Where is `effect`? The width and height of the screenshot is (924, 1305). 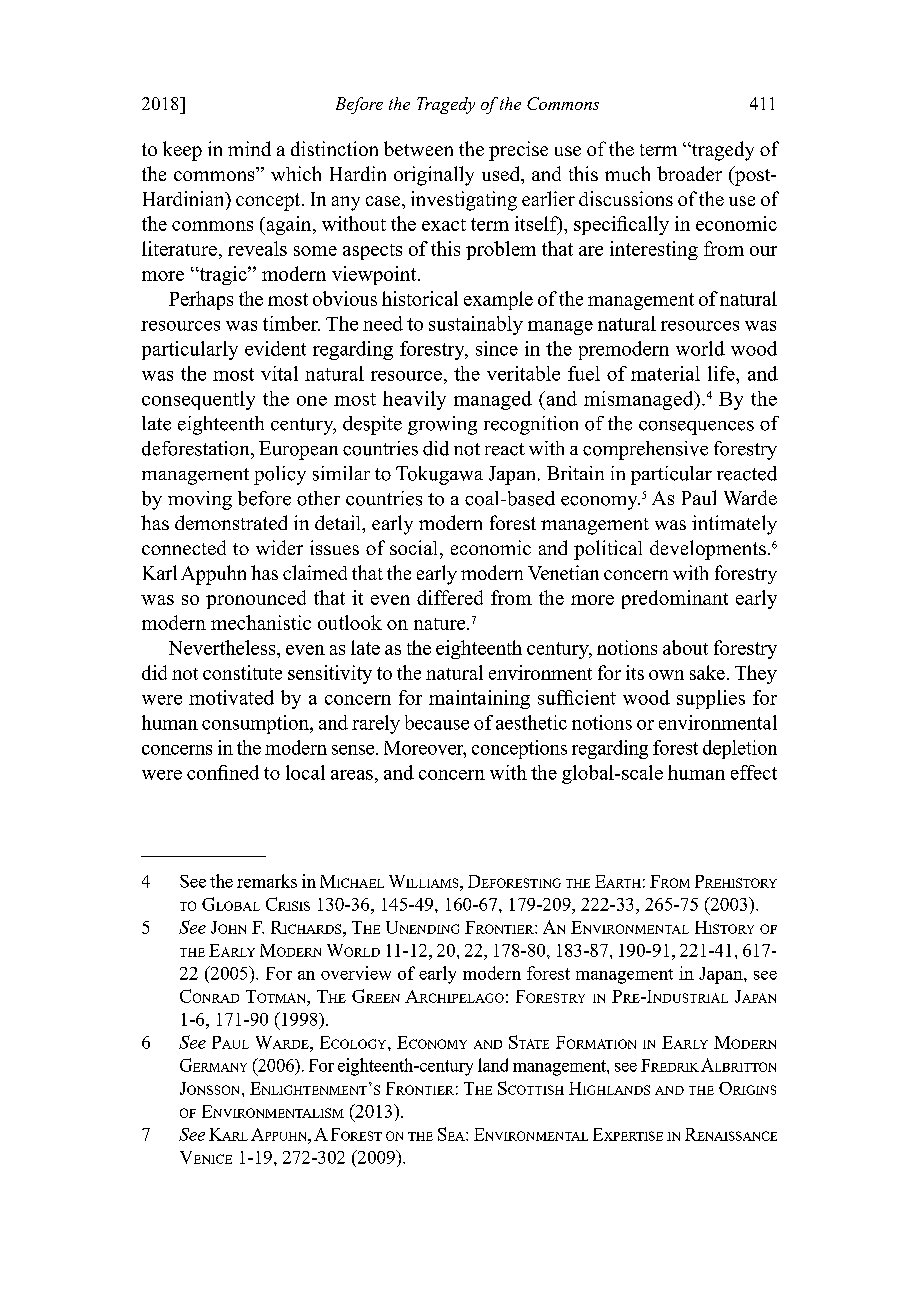
effect is located at coordinates (754, 772).
